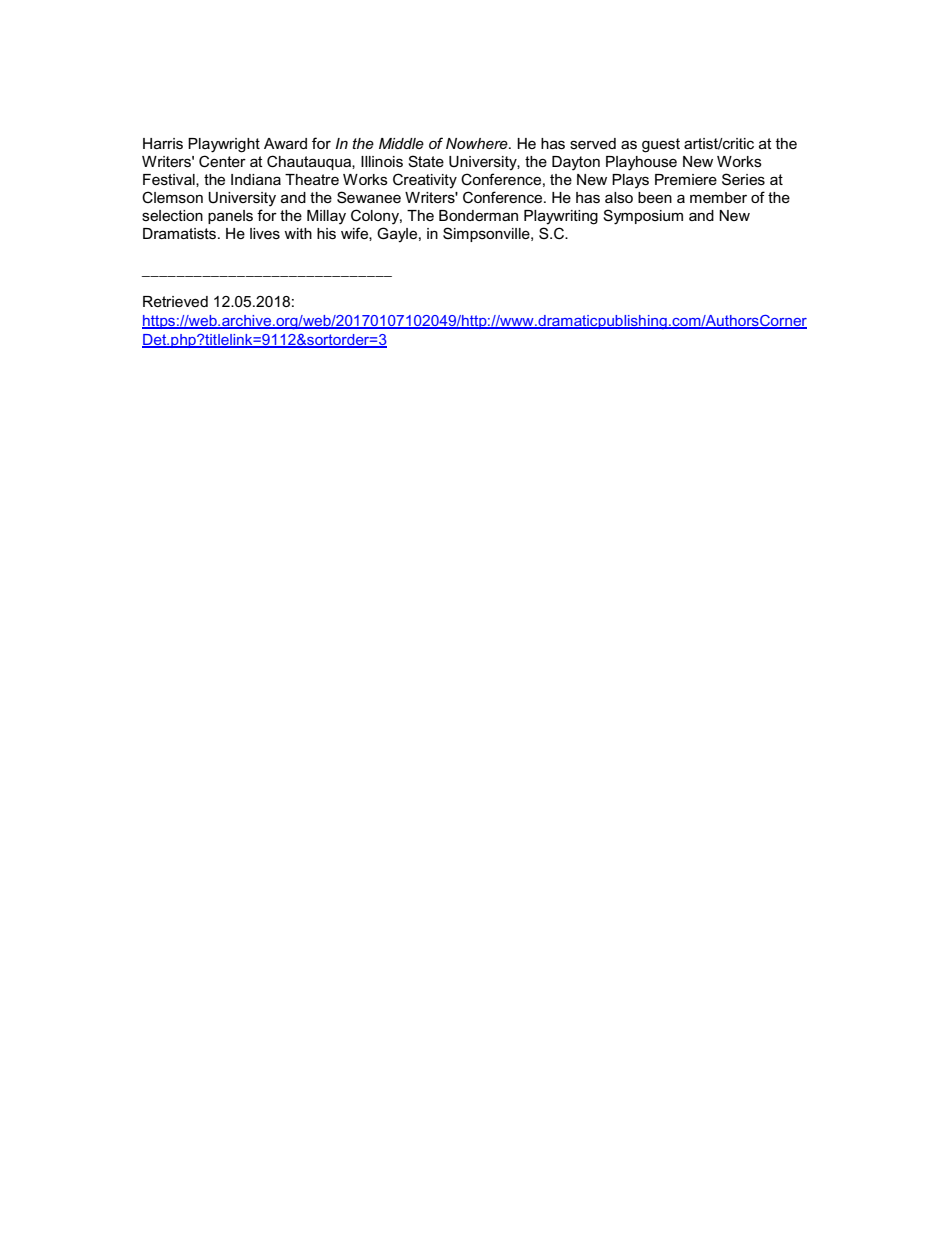 The height and width of the image is (1233, 952). Describe the element at coordinates (661, 145) in the image. I see `guest` at that location.
